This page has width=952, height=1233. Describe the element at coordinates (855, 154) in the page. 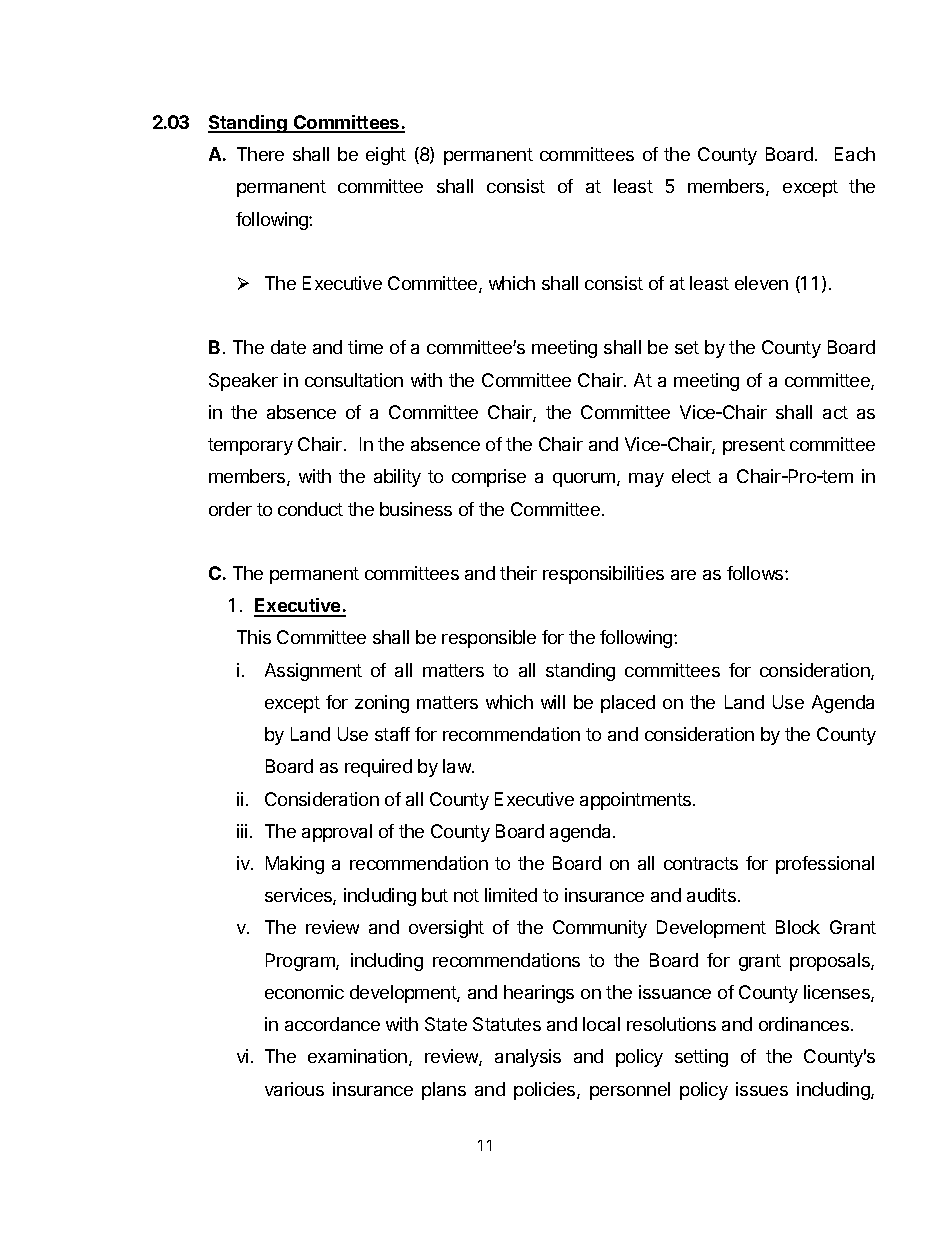

I see `Each` at that location.
